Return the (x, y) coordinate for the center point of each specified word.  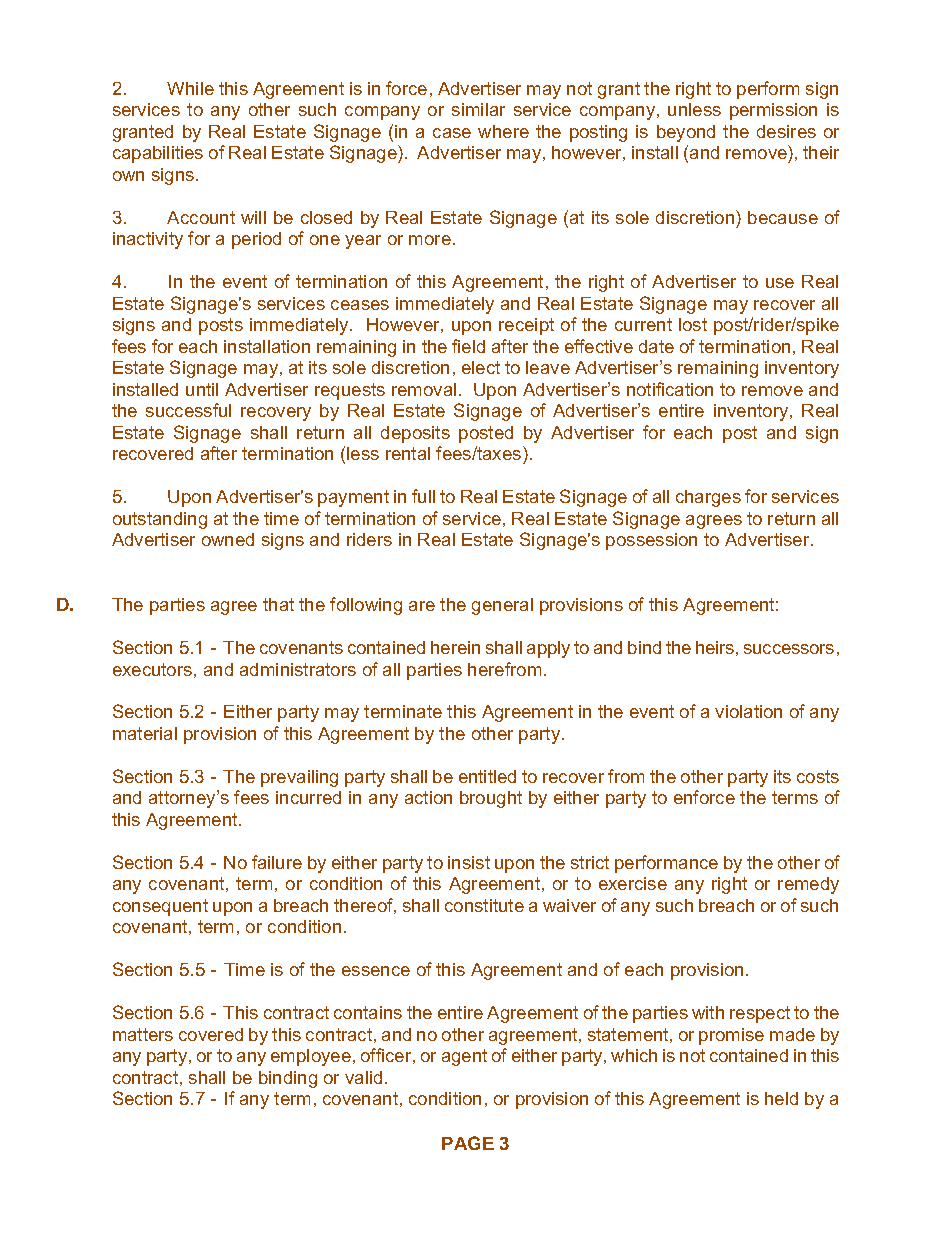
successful (188, 410)
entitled (487, 776)
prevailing (299, 778)
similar (478, 109)
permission (773, 111)
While (190, 88)
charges (708, 498)
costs (818, 776)
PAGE (468, 1143)
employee (311, 1057)
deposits (415, 434)
